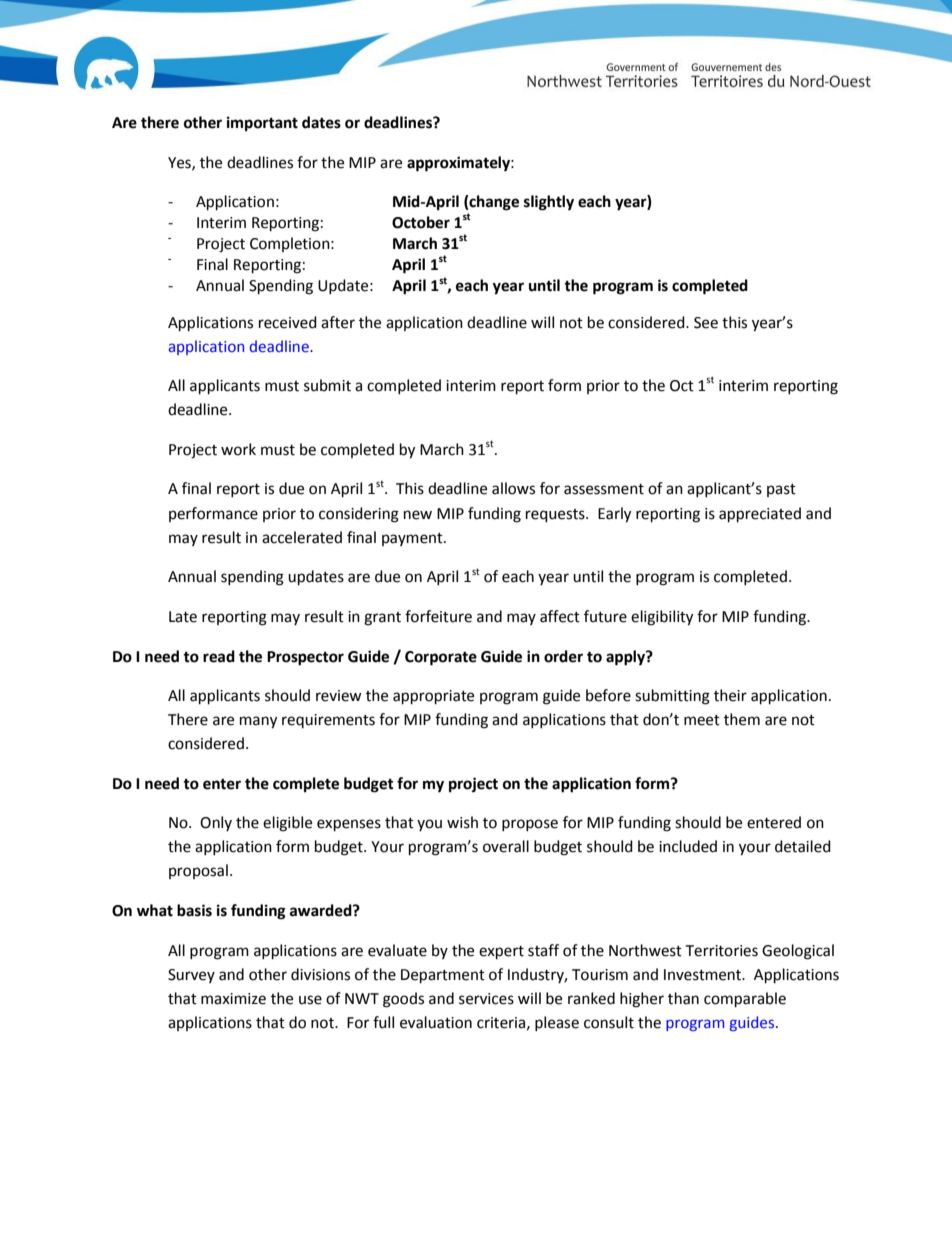  Describe the element at coordinates (513, 488) in the document. I see `allows` at that location.
